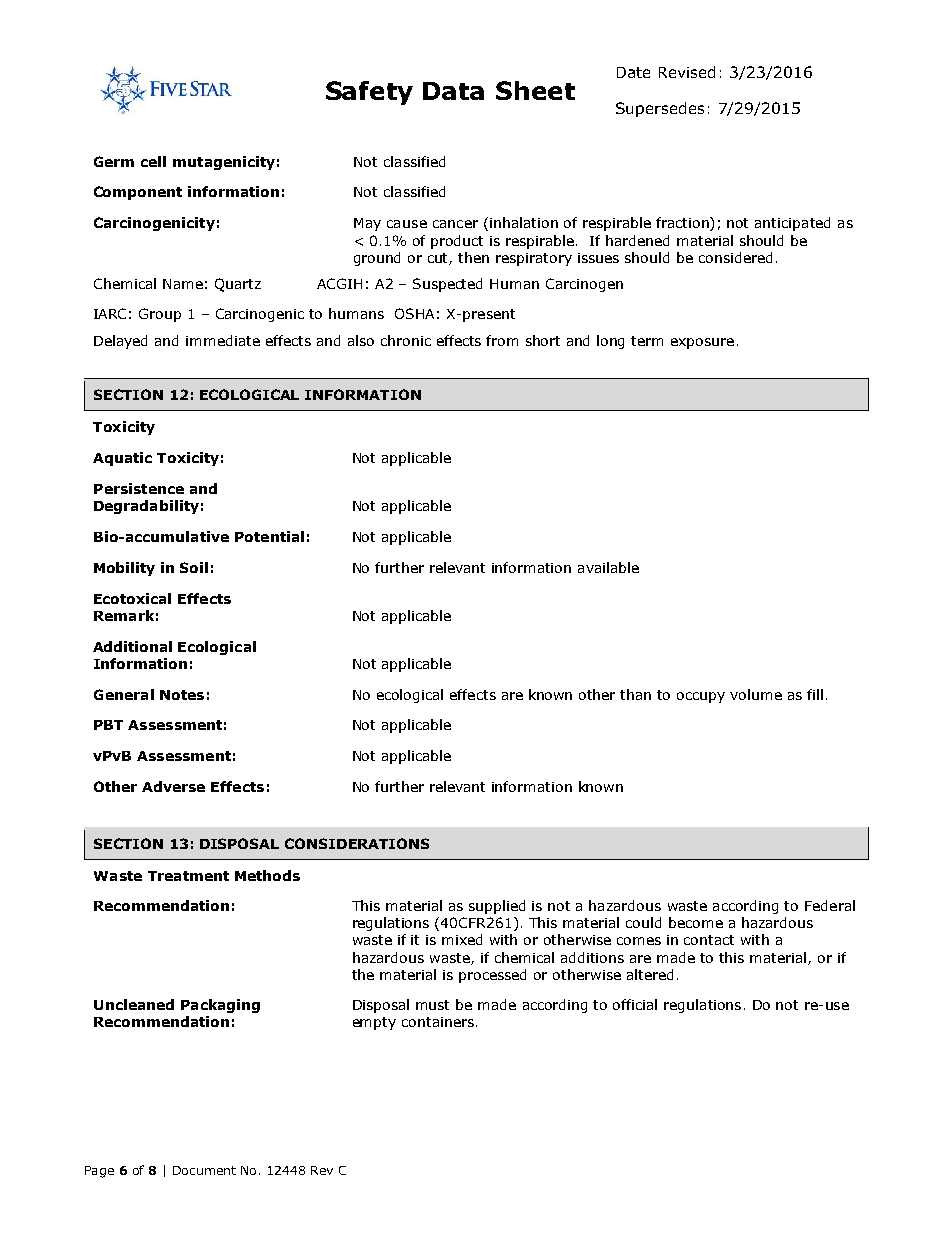 This page has height=1233, width=952. Describe the element at coordinates (635, 1004) in the page. I see `official` at that location.
